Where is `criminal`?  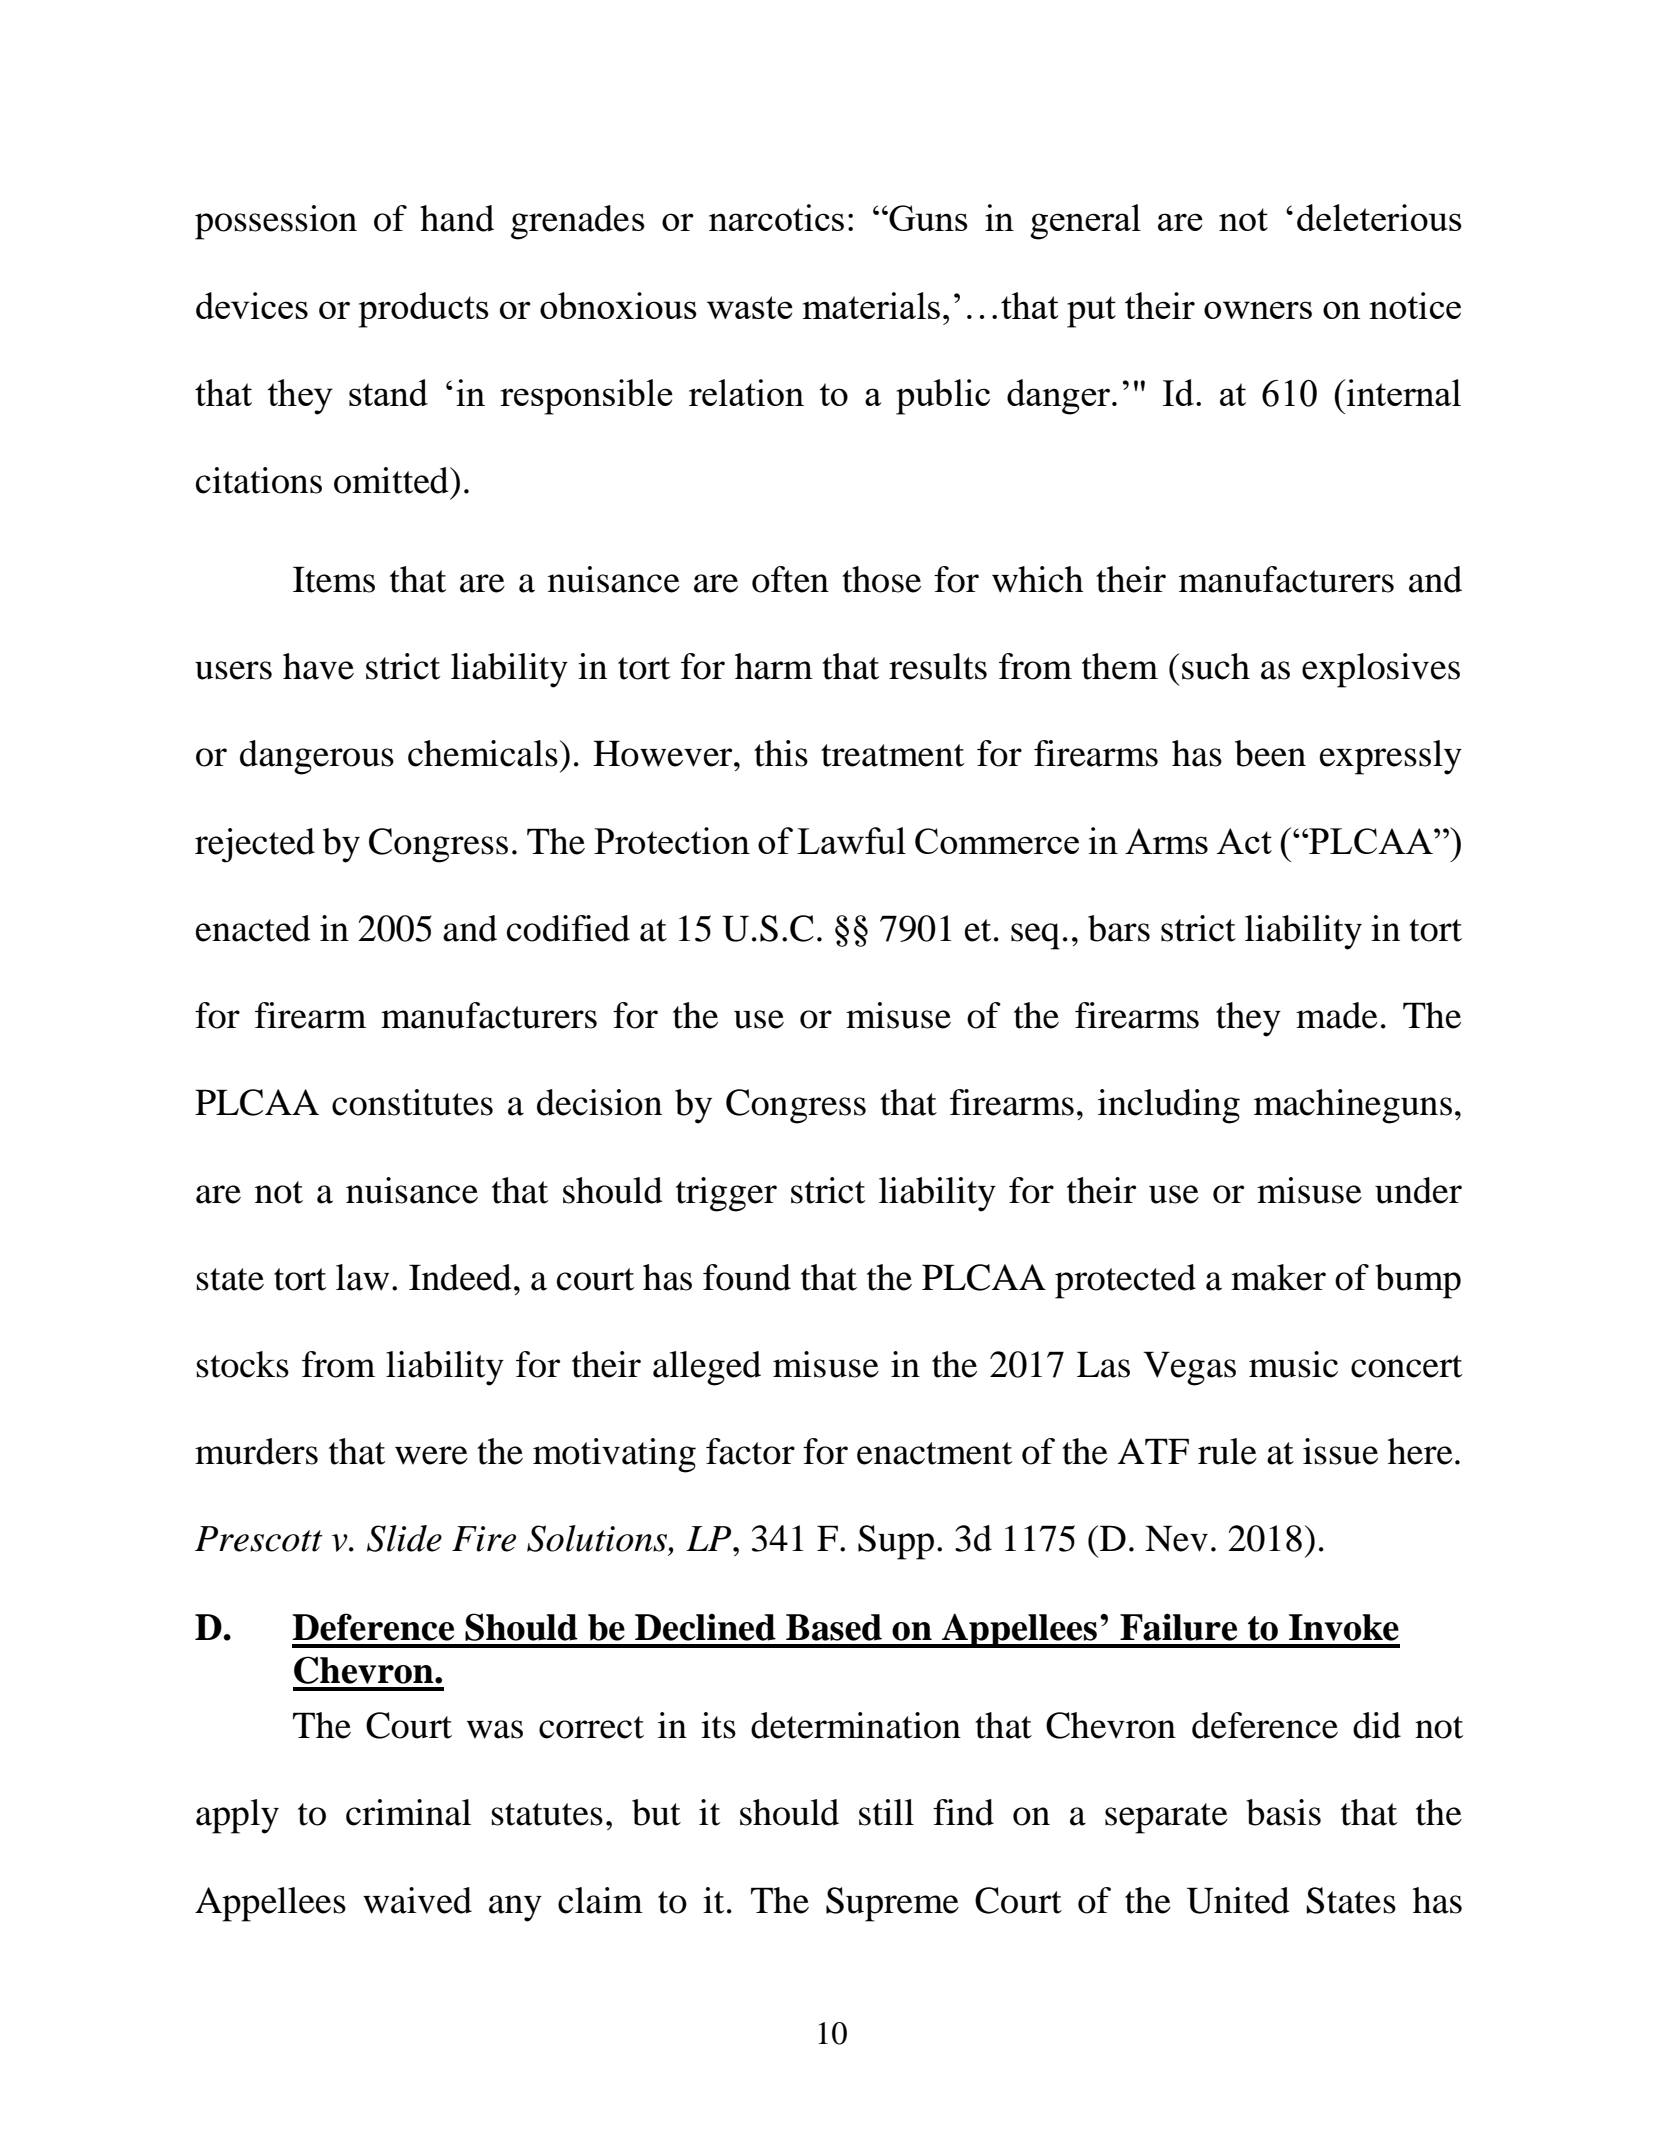
criminal is located at coordinates (408, 1812).
